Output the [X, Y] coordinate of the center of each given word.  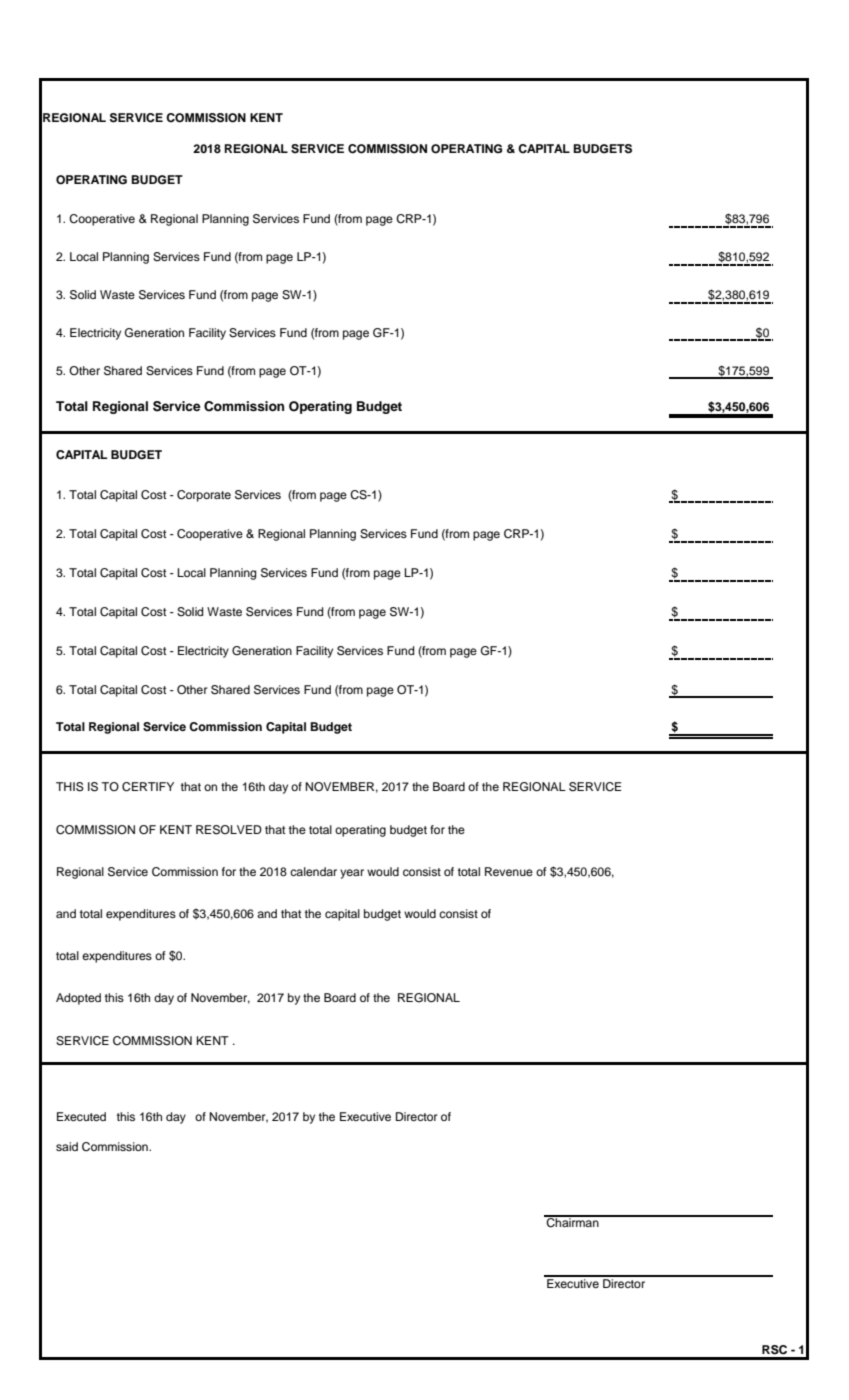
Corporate [204, 496]
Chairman [573, 1222]
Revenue [509, 871]
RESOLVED [229, 830]
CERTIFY [148, 787]
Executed [81, 1116]
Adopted [78, 999]
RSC [774, 1350]
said [67, 1146]
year [352, 874]
